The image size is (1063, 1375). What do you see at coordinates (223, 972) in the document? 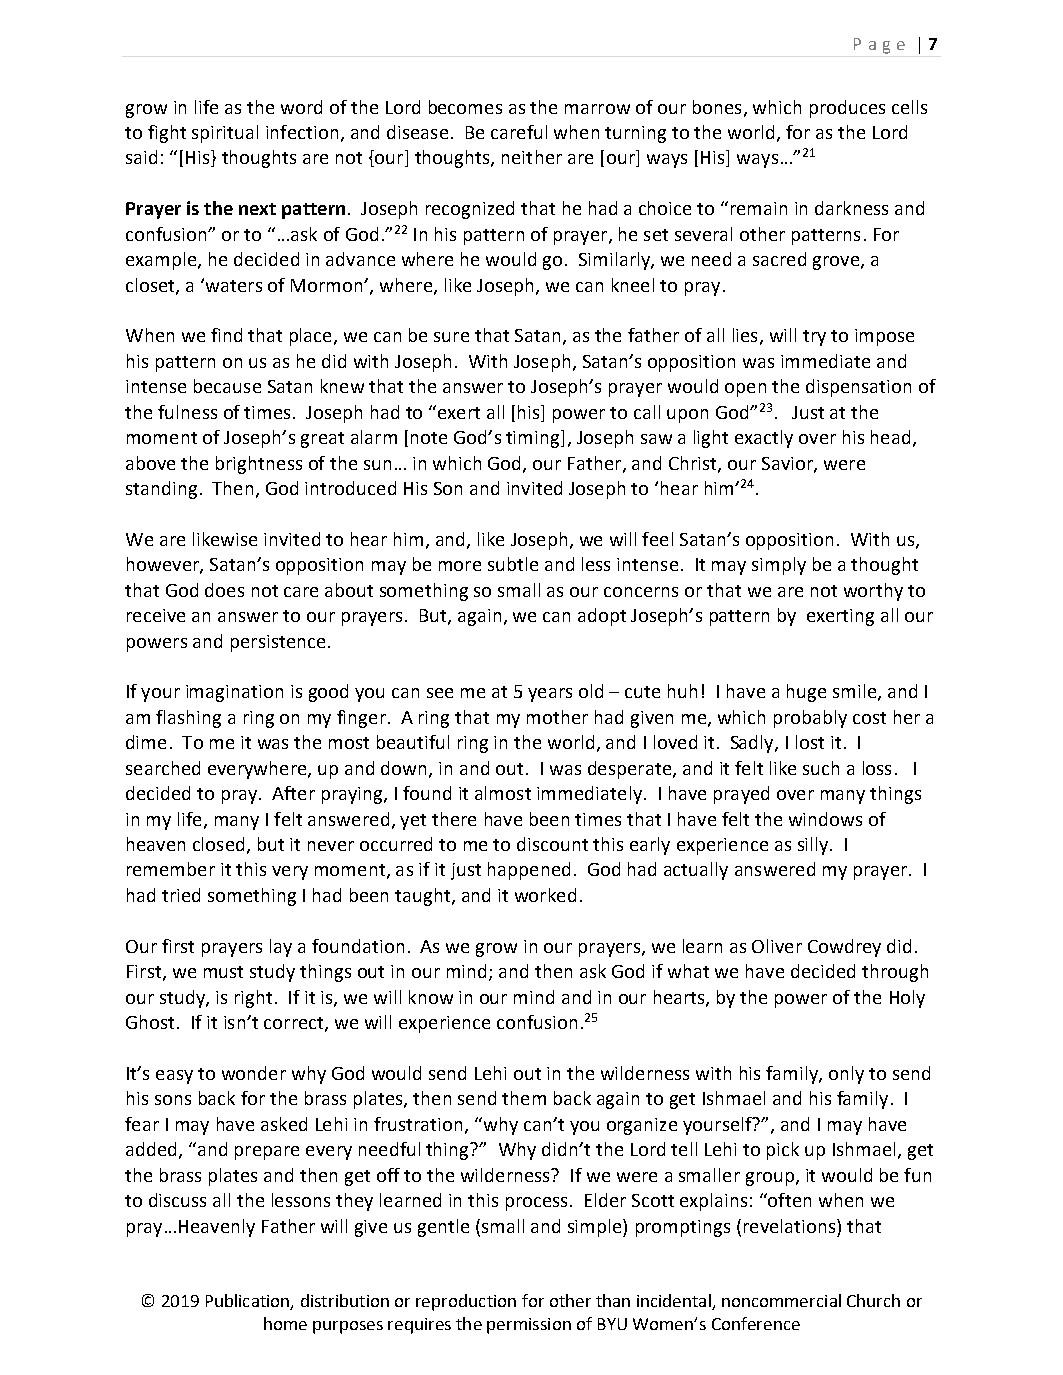
I see `must` at bounding box center [223, 972].
